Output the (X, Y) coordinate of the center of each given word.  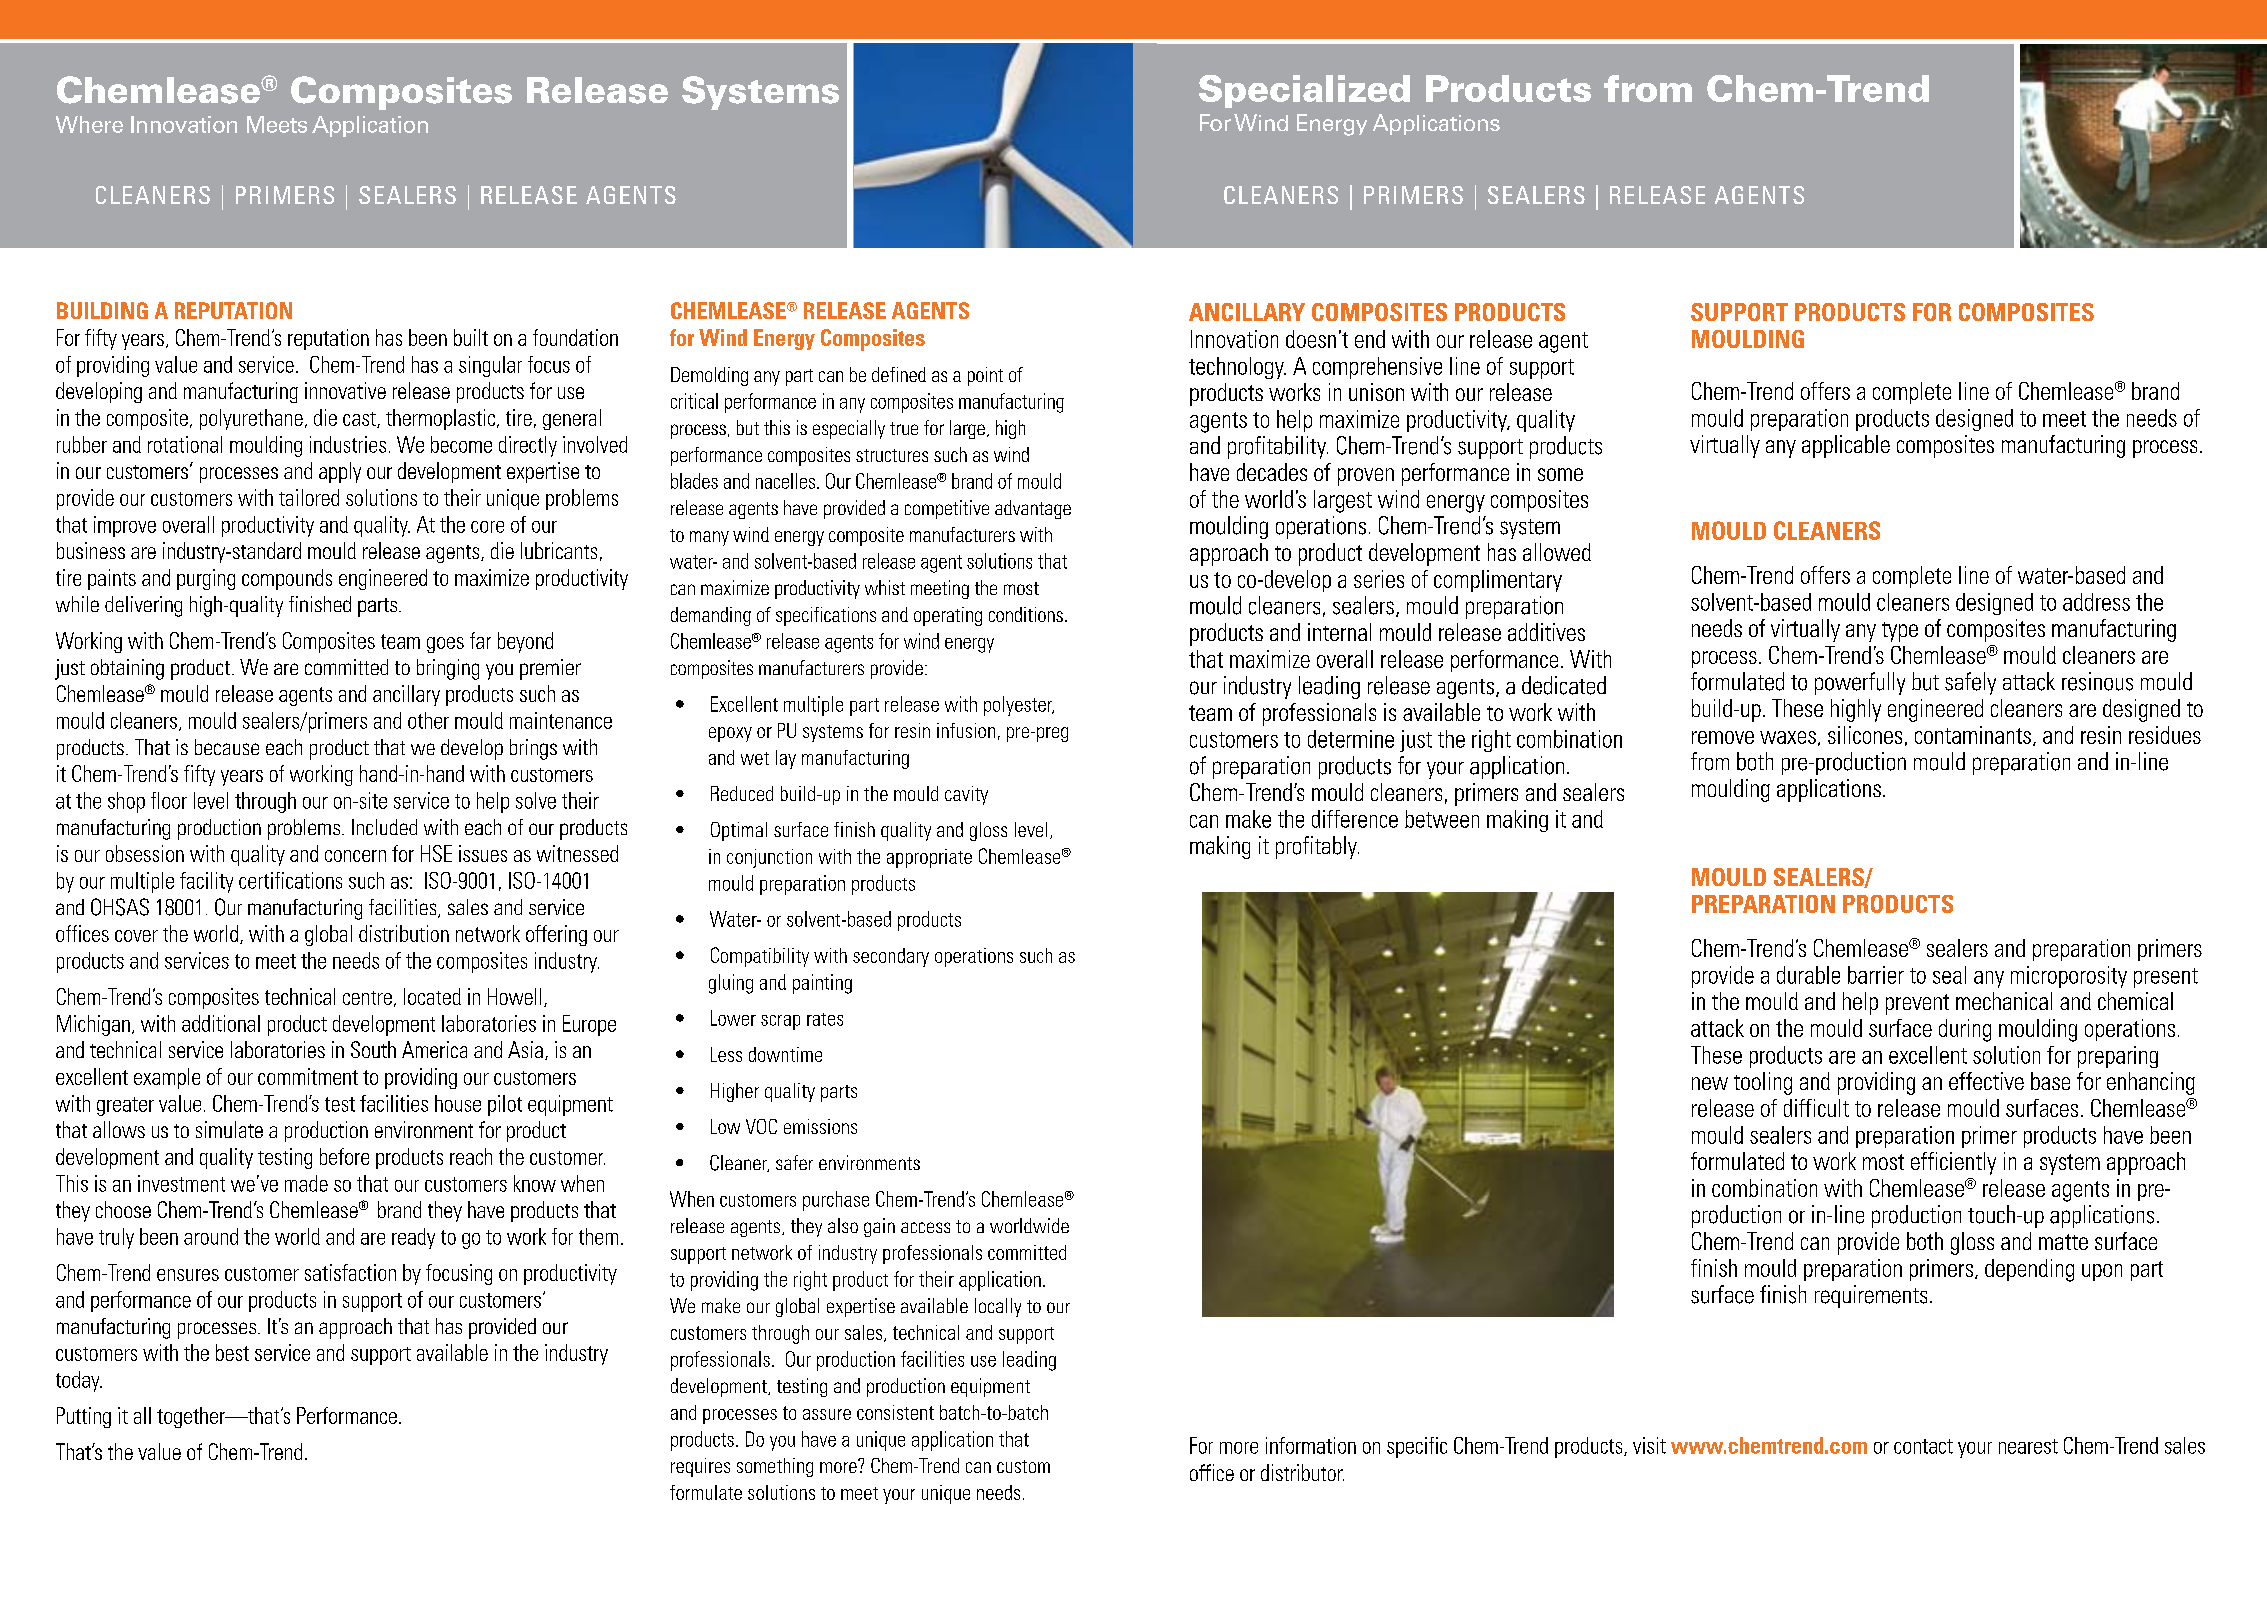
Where (89, 124)
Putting (84, 1417)
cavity (966, 795)
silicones (1865, 735)
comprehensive (1377, 368)
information (1311, 1445)
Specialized (1304, 91)
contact (1923, 1446)
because (227, 747)
